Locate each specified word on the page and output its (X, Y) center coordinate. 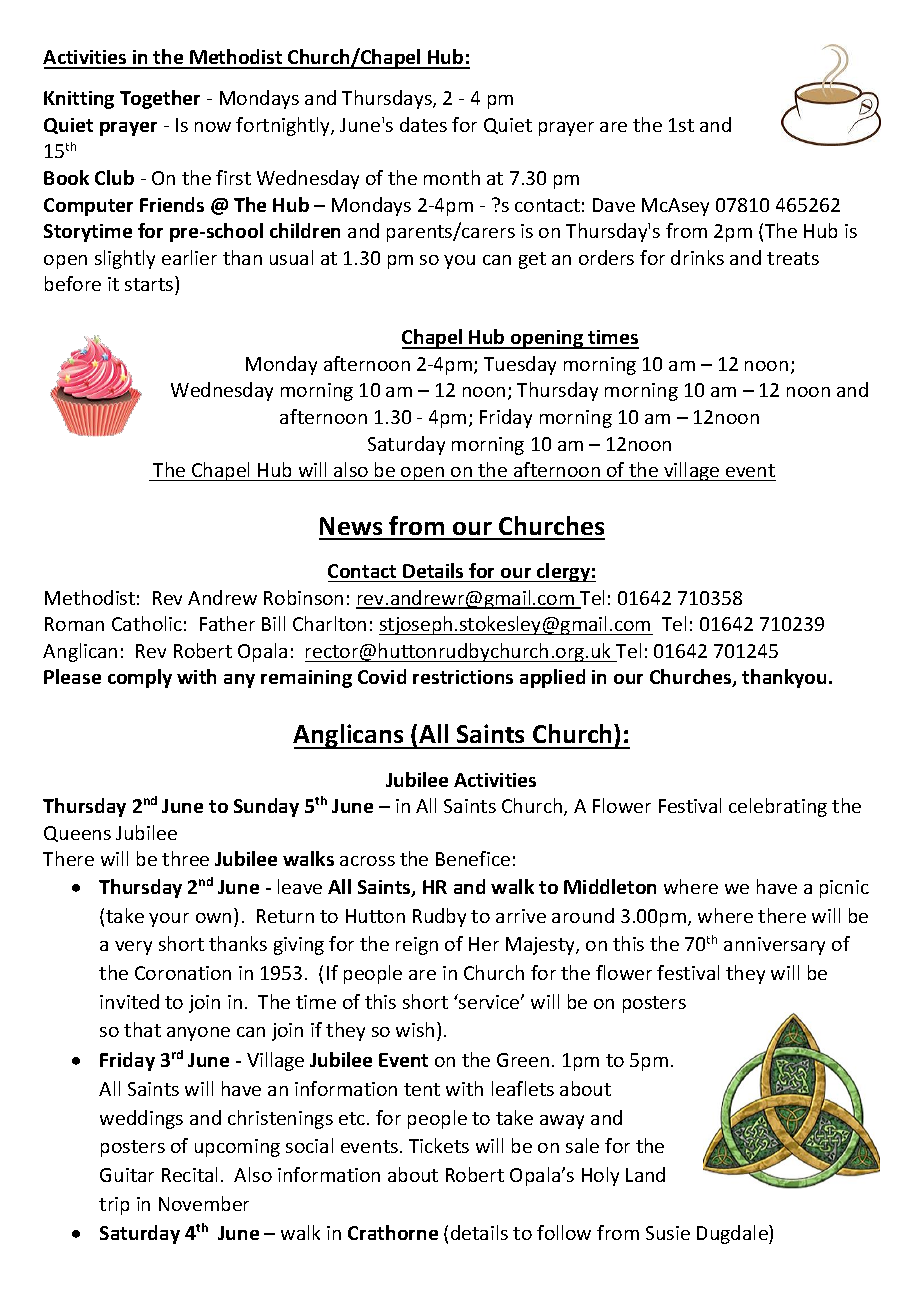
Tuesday (520, 365)
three (185, 858)
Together (160, 99)
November (204, 1203)
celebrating (778, 807)
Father (227, 623)
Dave (614, 205)
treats (793, 258)
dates (423, 124)
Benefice (473, 858)
